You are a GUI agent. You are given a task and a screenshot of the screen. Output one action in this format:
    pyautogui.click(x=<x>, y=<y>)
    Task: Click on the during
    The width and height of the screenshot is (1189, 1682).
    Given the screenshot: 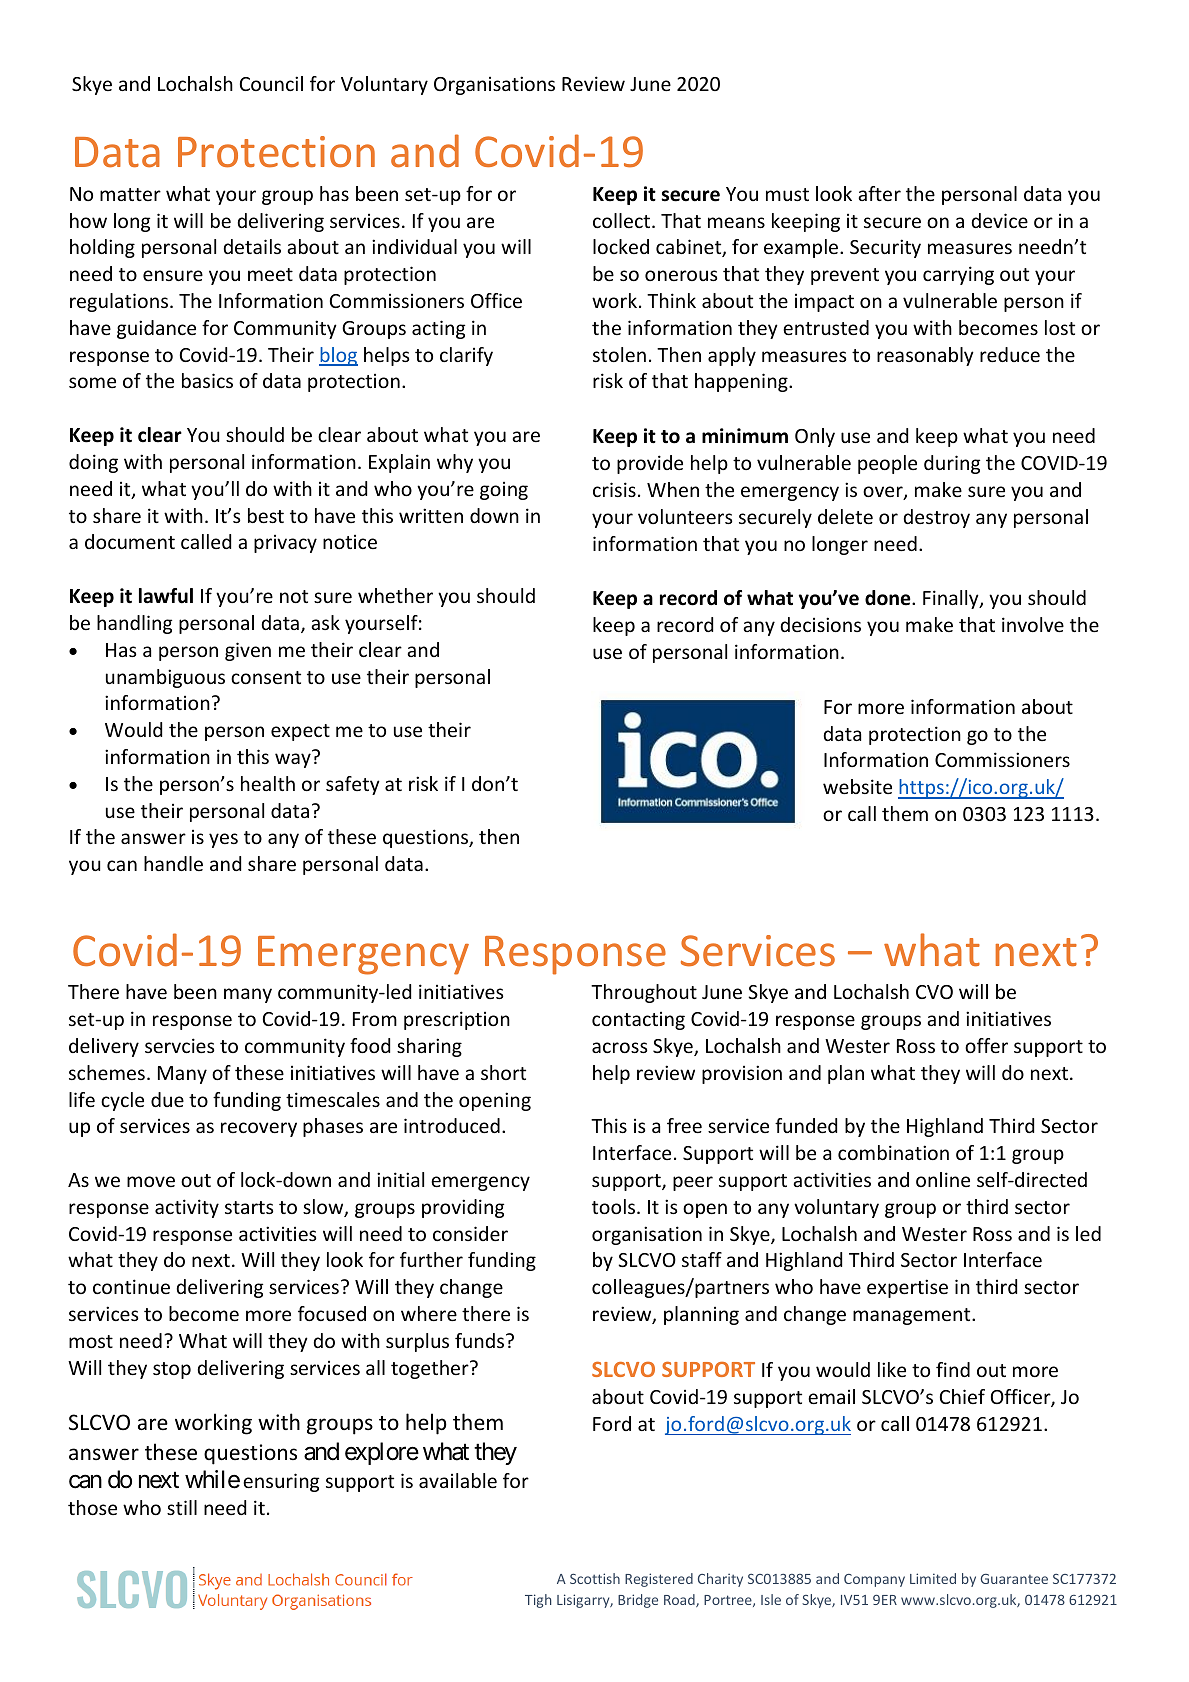 What is the action you would take?
    pyautogui.click(x=952, y=464)
